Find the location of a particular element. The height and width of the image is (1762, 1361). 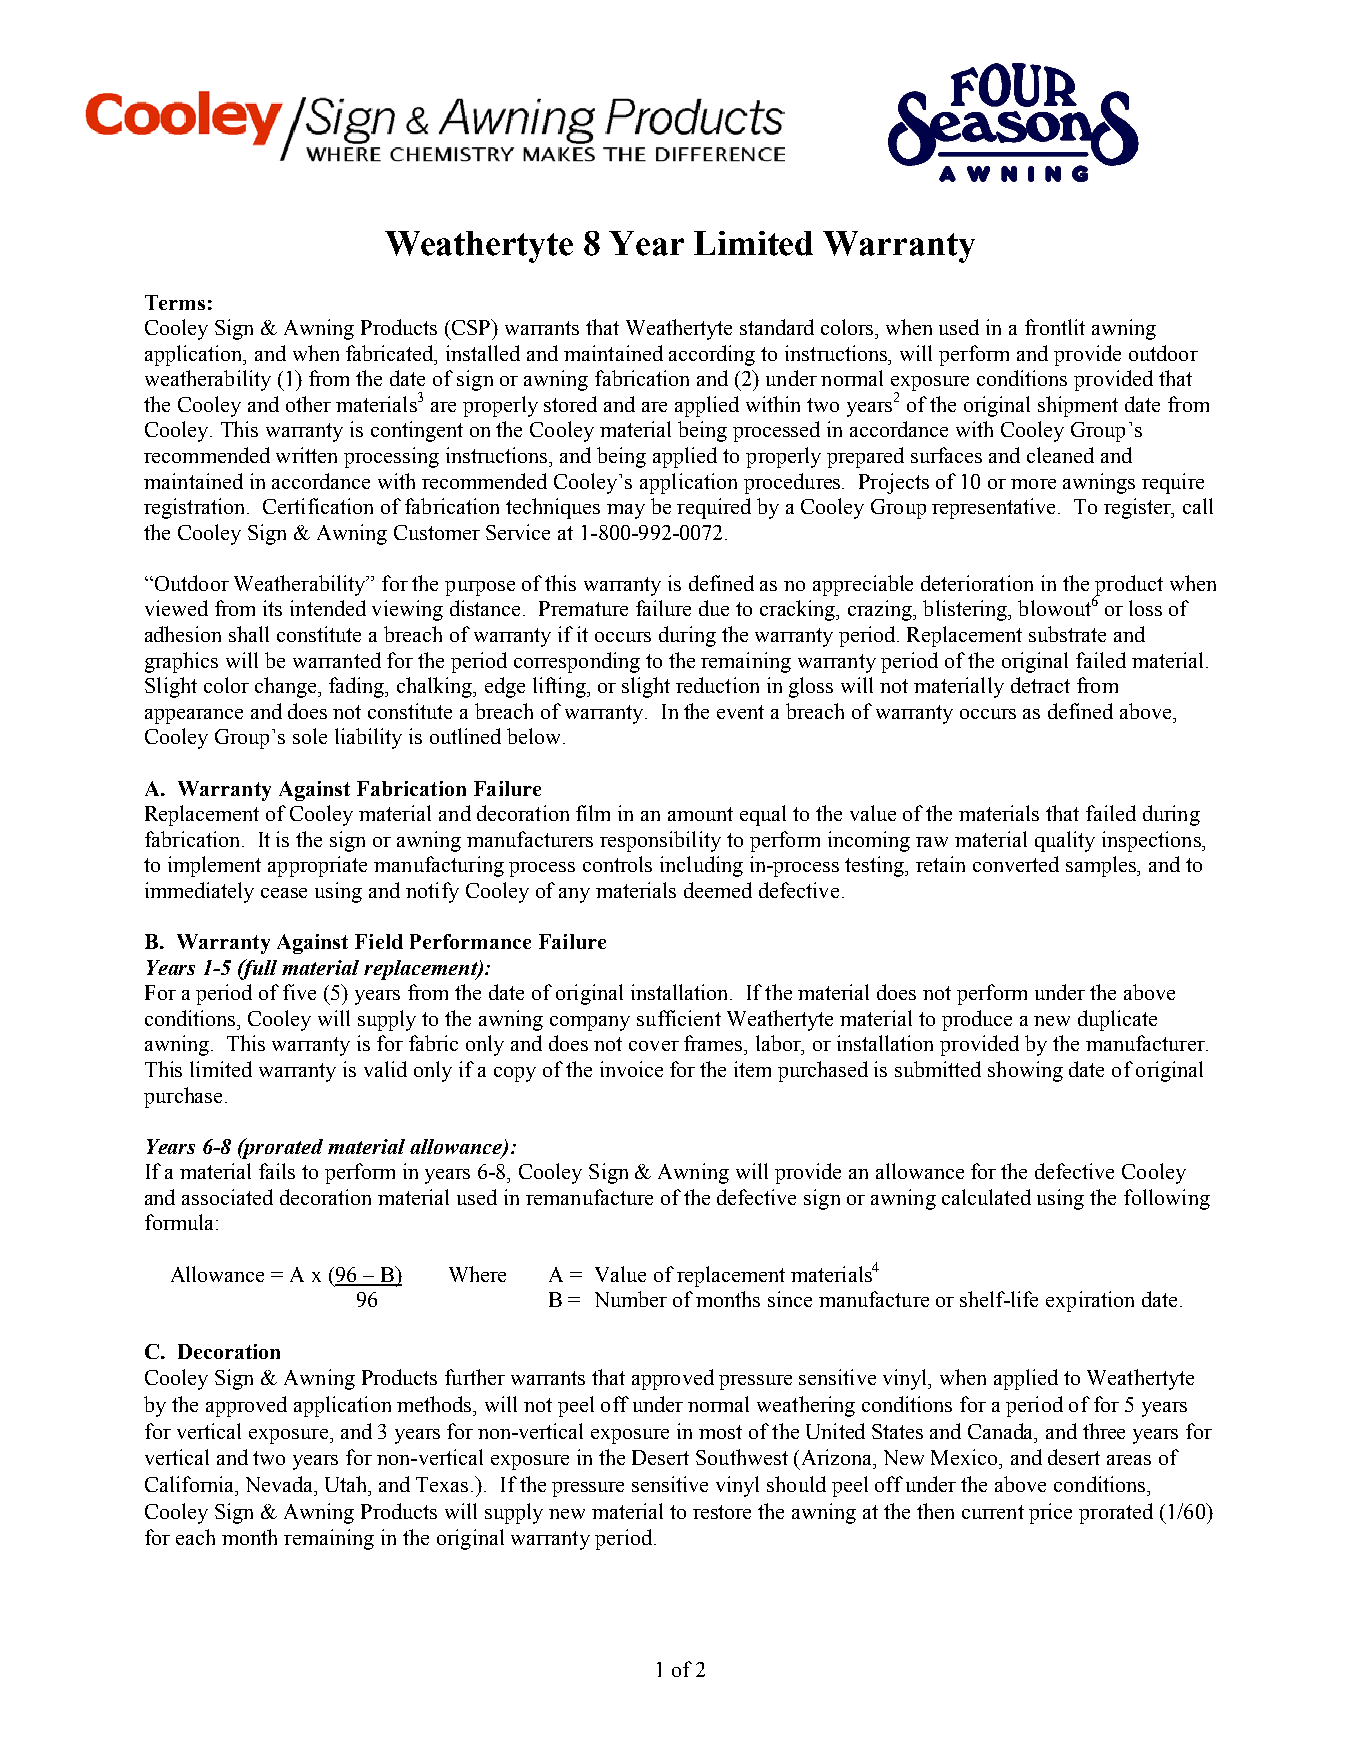

invoice is located at coordinates (631, 1069).
